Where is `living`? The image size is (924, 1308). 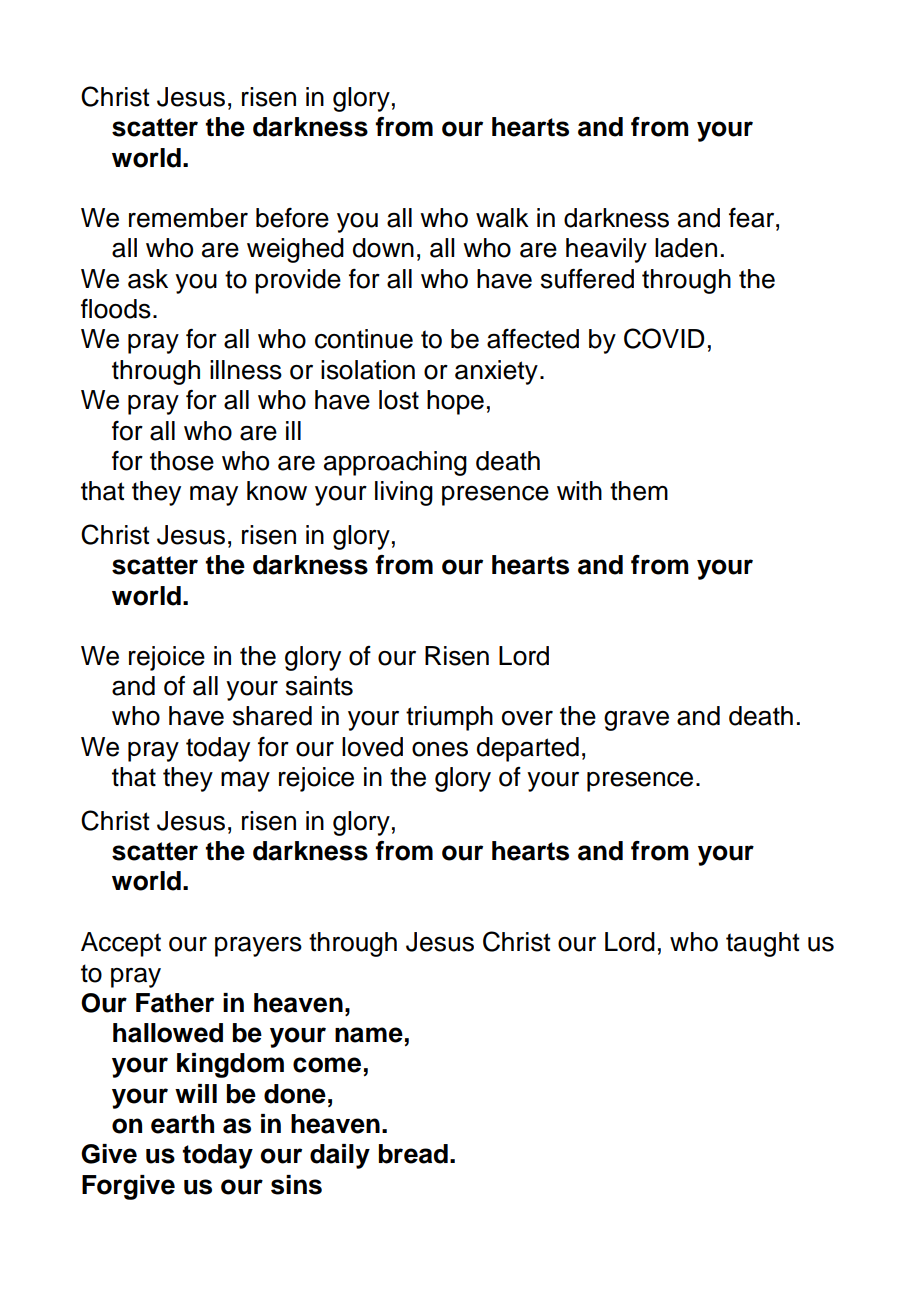 living is located at coordinates (404, 493).
